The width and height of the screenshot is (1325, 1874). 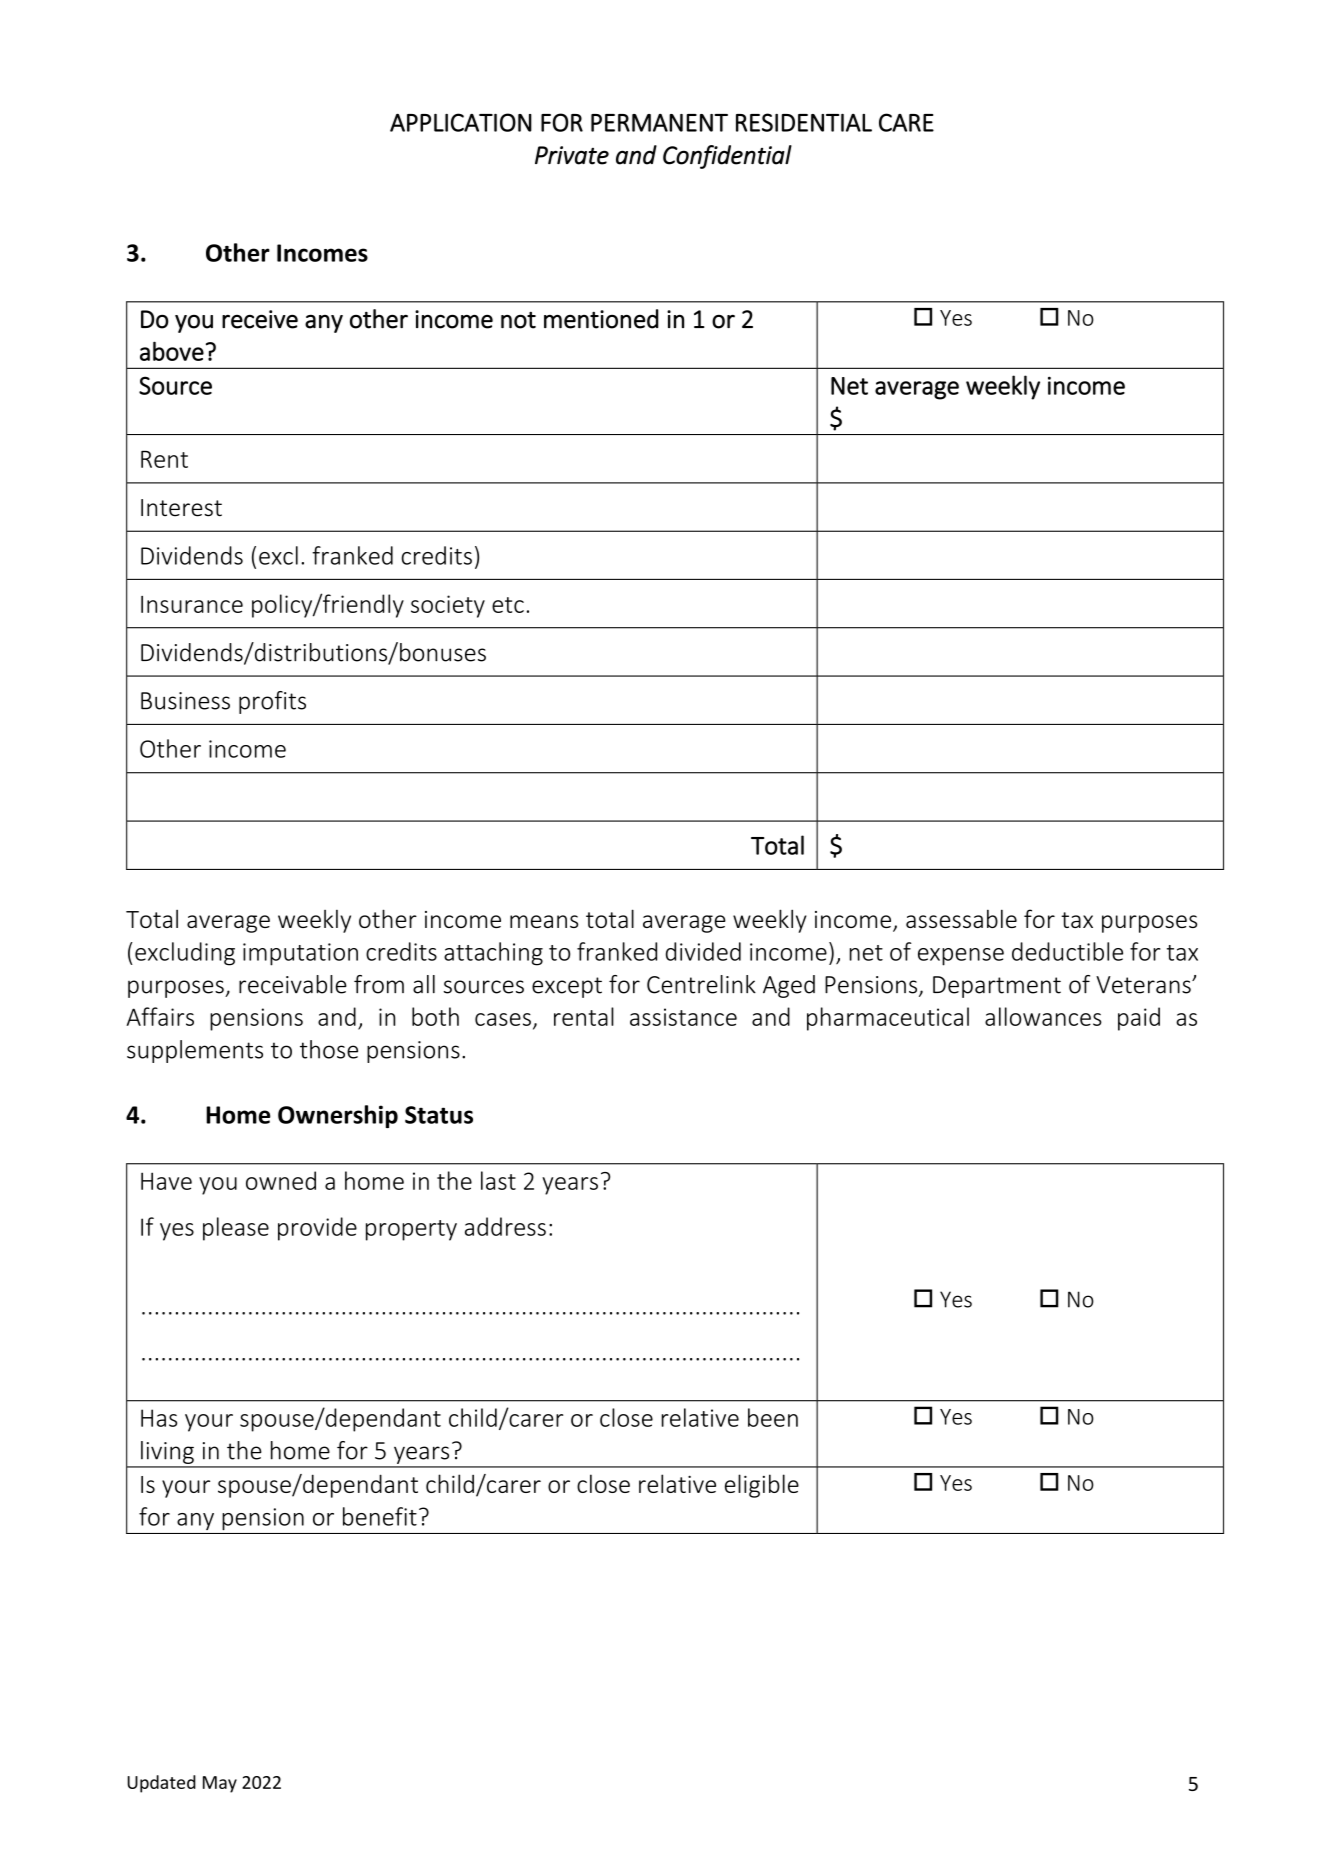 I want to click on eligible, so click(x=762, y=1486).
